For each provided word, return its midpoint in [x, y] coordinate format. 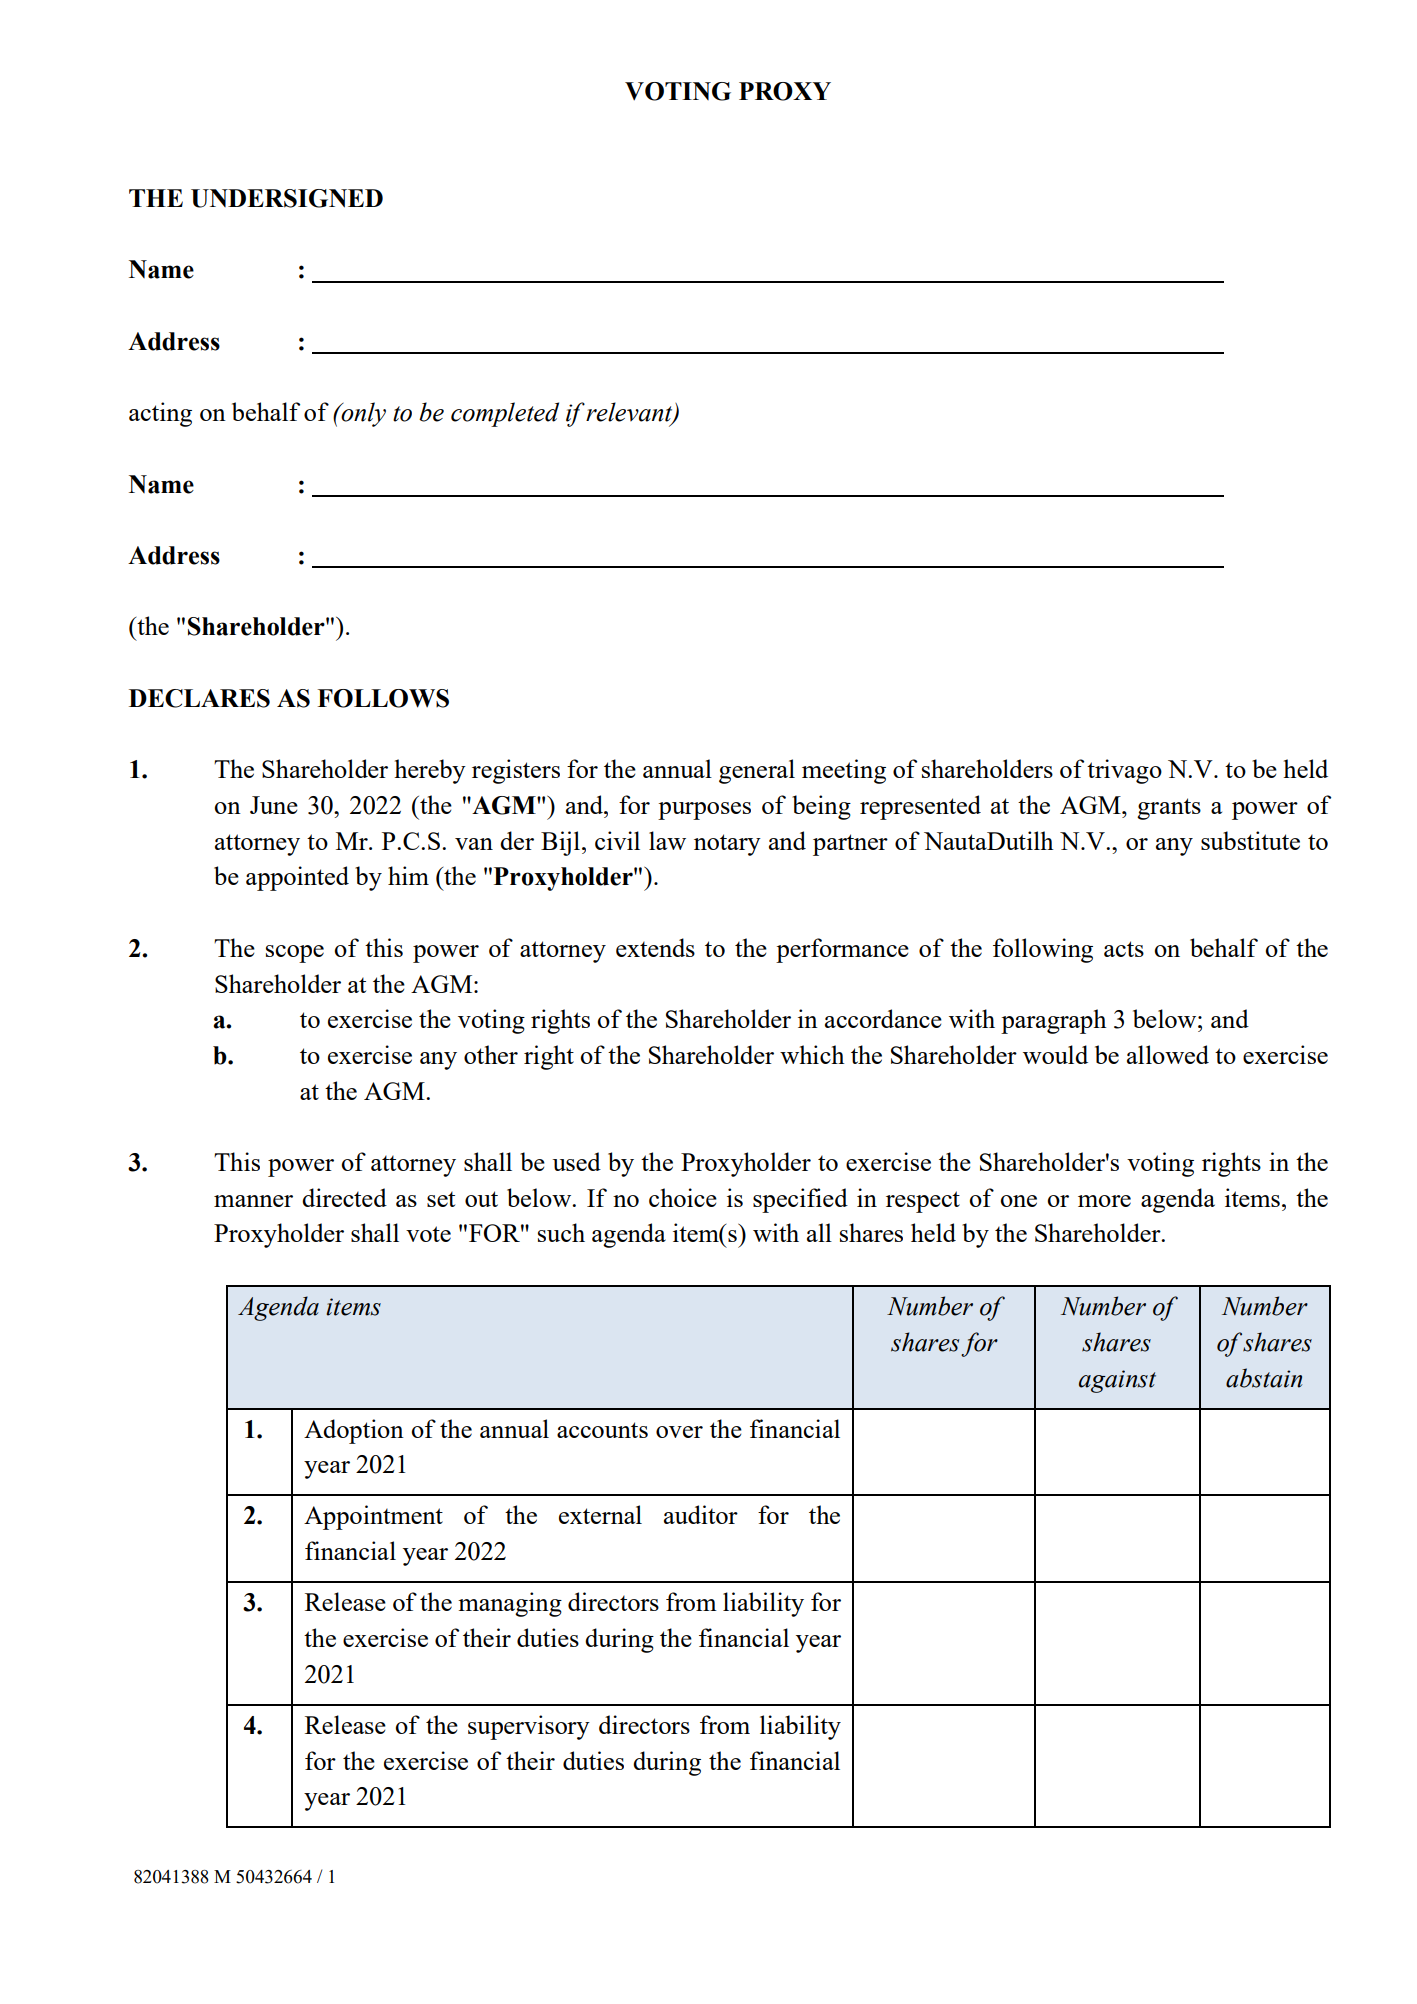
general [757, 771]
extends [655, 947]
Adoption [354, 1431]
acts [1124, 949]
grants [1169, 809]
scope [295, 954]
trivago [1124, 771]
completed [505, 414]
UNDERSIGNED [287, 198]
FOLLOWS [383, 698]
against [1117, 1381]
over [679, 1432]
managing [510, 1604]
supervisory [529, 1727]
